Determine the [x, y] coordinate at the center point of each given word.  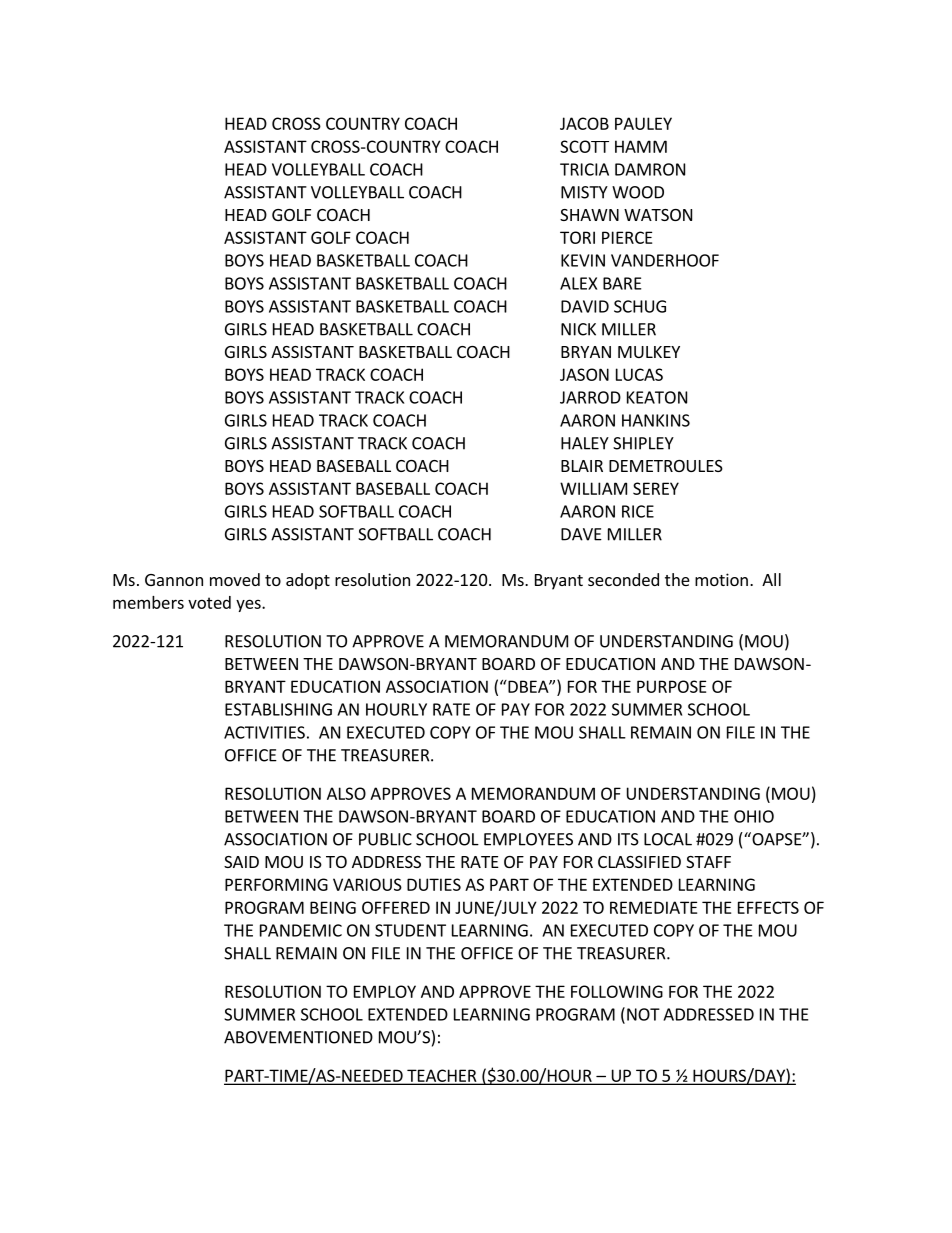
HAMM [641, 146]
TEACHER [442, 1076]
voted [209, 602]
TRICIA [584, 169]
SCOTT [584, 146]
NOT [643, 1014]
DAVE [581, 534]
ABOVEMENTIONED [298, 1037]
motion [721, 579]
